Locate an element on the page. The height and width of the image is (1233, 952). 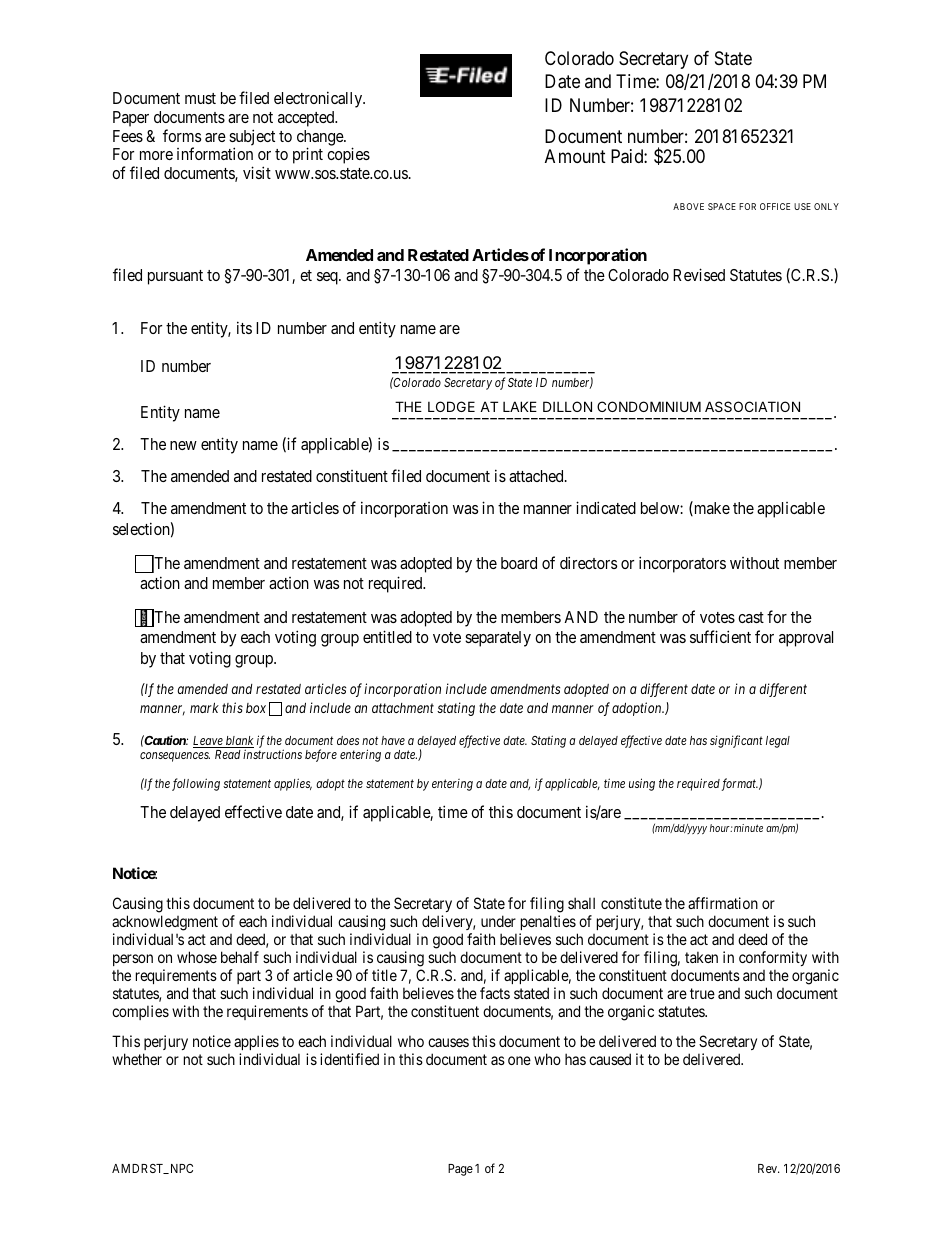
whether is located at coordinates (137, 1059).
